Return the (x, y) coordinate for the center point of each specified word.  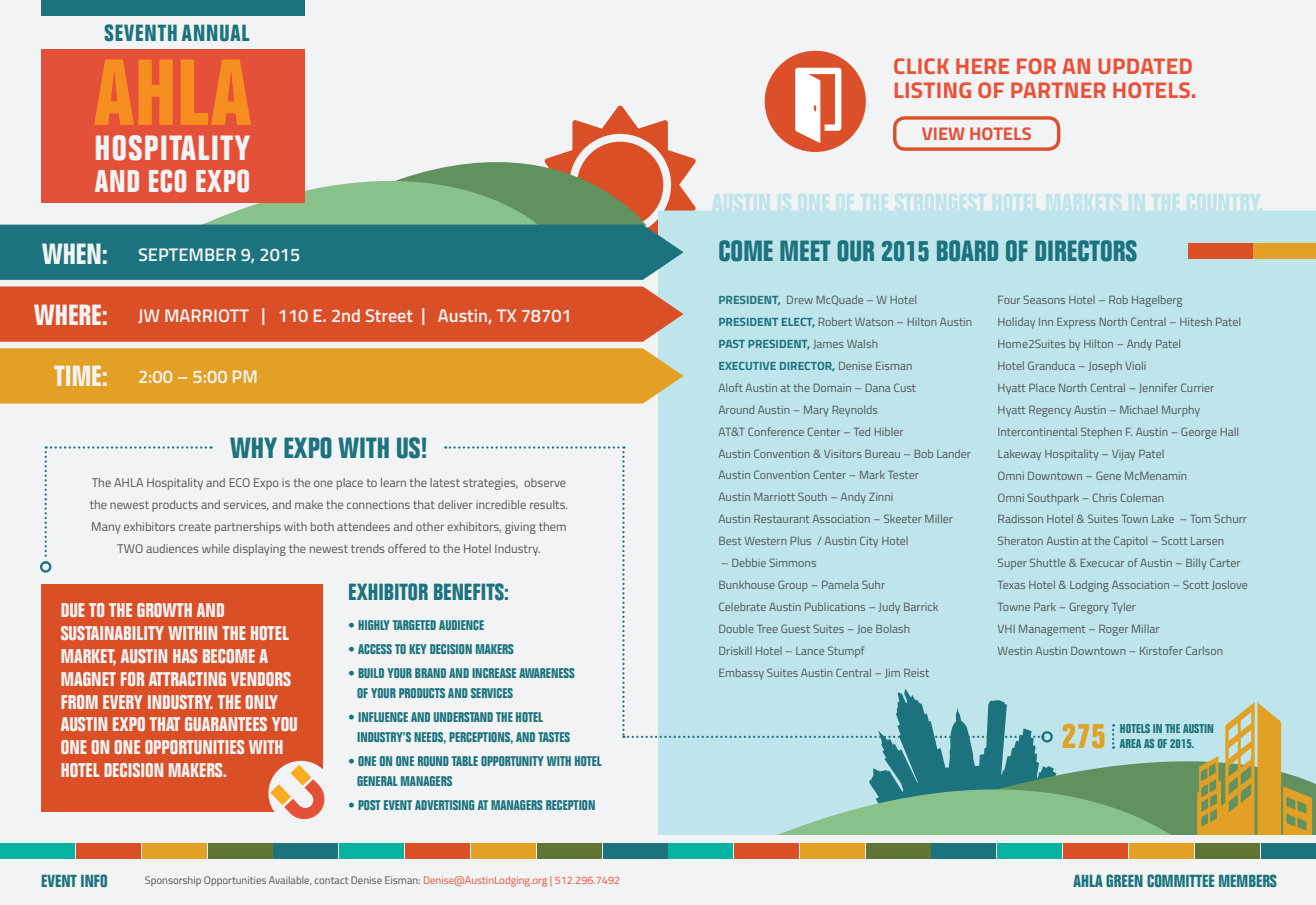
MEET (805, 250)
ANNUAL (215, 33)
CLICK (921, 66)
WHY (253, 447)
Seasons (1044, 299)
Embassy (741, 673)
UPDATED (1145, 66)
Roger (1113, 630)
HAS (185, 656)
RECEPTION (570, 805)
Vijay (1123, 455)
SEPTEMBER (187, 254)
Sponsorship (173, 881)
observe (545, 482)
